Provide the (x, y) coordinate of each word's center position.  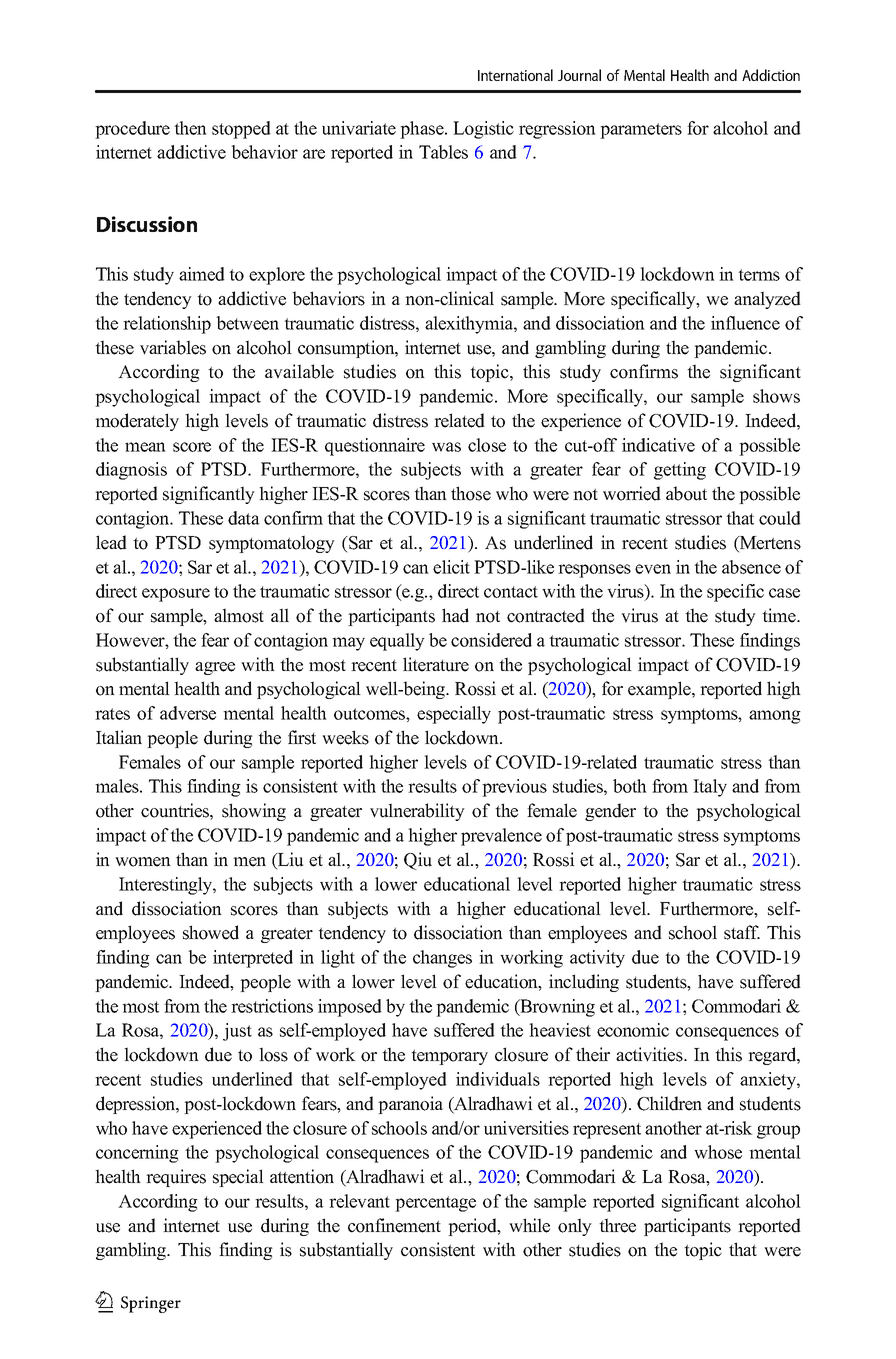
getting (680, 471)
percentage (435, 1204)
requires (176, 1178)
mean (145, 447)
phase (423, 130)
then (190, 128)
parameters (641, 131)
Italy (710, 788)
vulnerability (417, 812)
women (143, 862)
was (446, 447)
